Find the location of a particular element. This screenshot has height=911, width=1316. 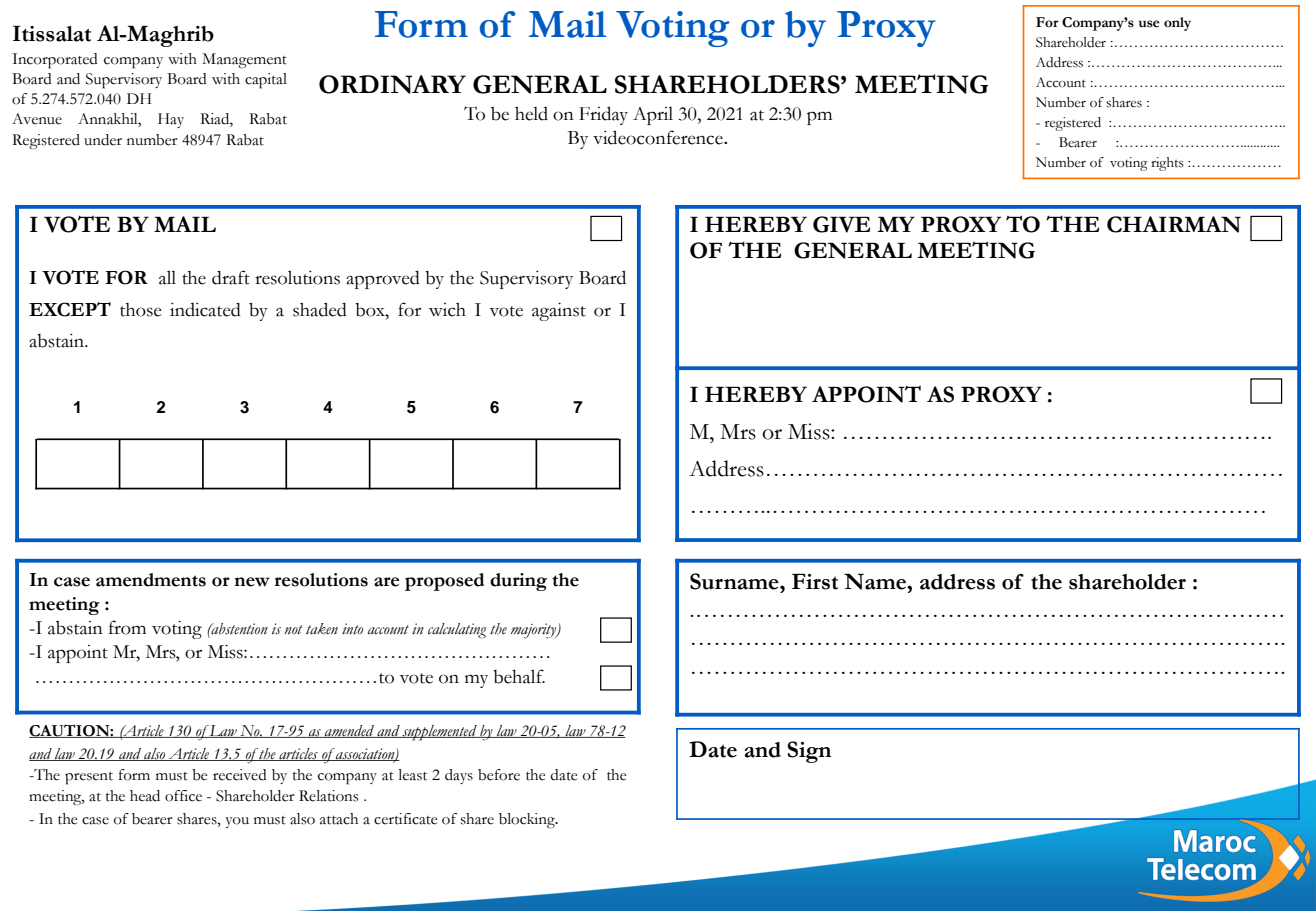

use is located at coordinates (1149, 24).
